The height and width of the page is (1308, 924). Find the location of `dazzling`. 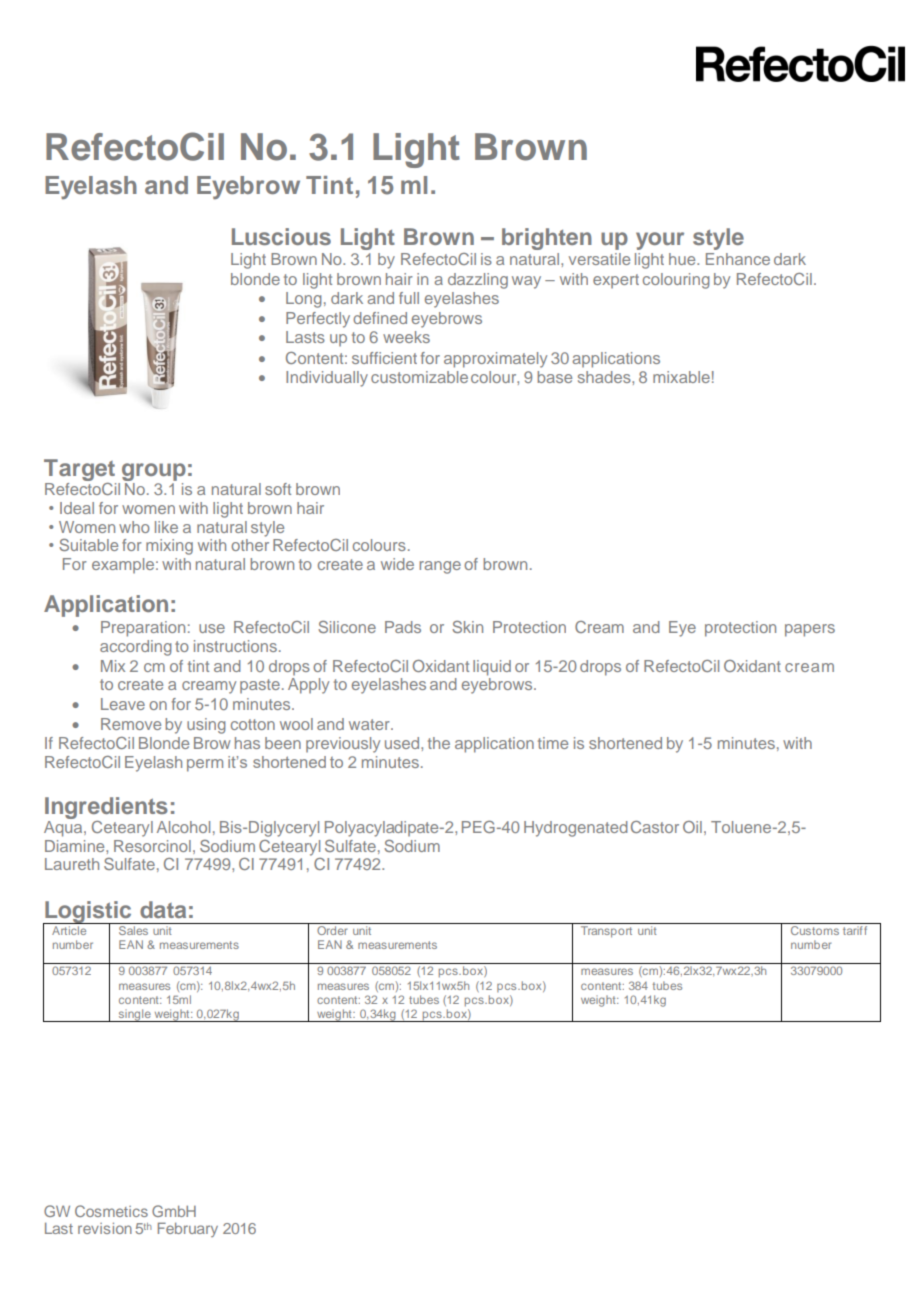

dazzling is located at coordinates (478, 281).
